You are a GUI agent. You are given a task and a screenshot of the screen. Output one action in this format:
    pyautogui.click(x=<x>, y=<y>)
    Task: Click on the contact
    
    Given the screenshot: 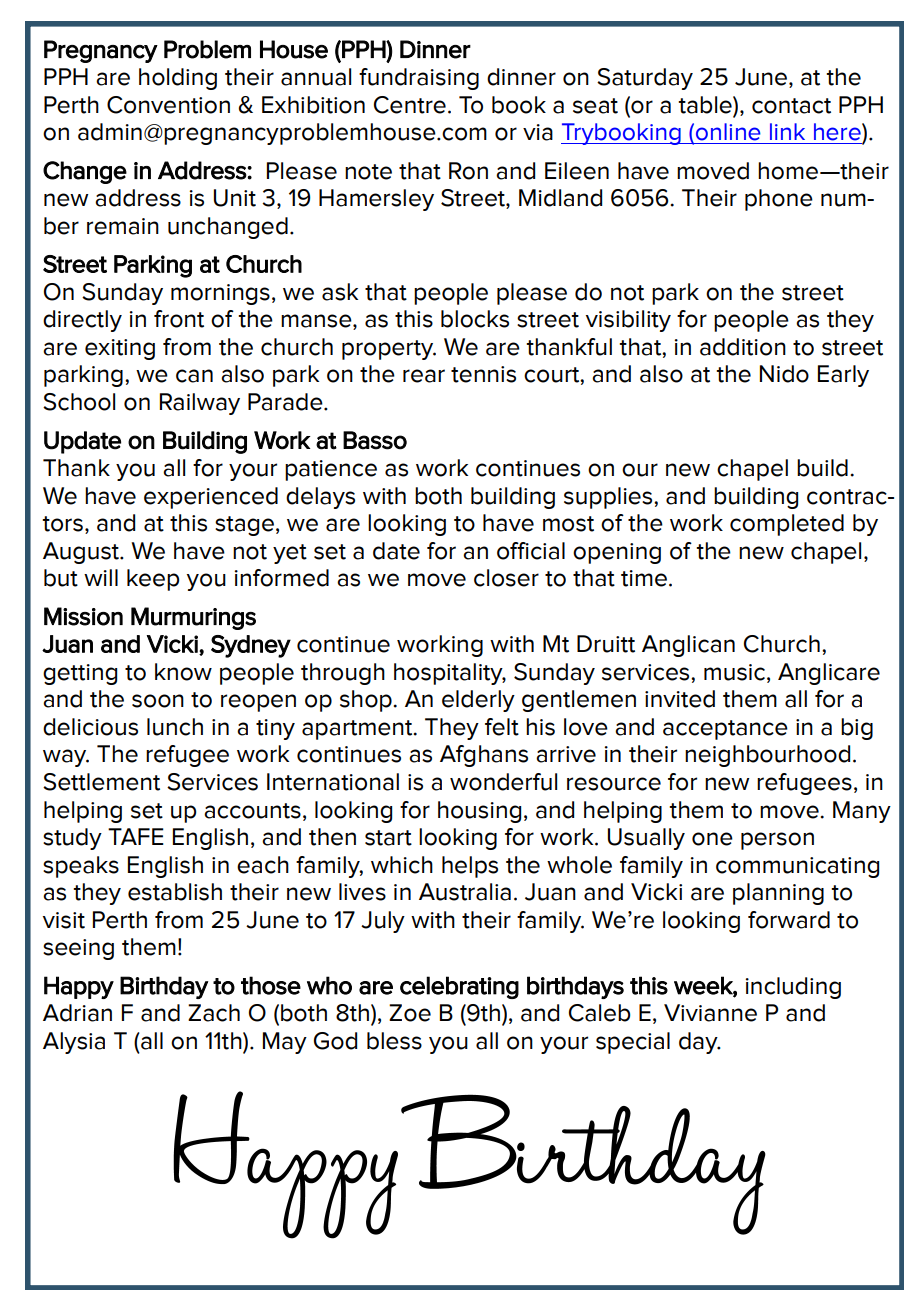 What is the action you would take?
    pyautogui.click(x=791, y=106)
